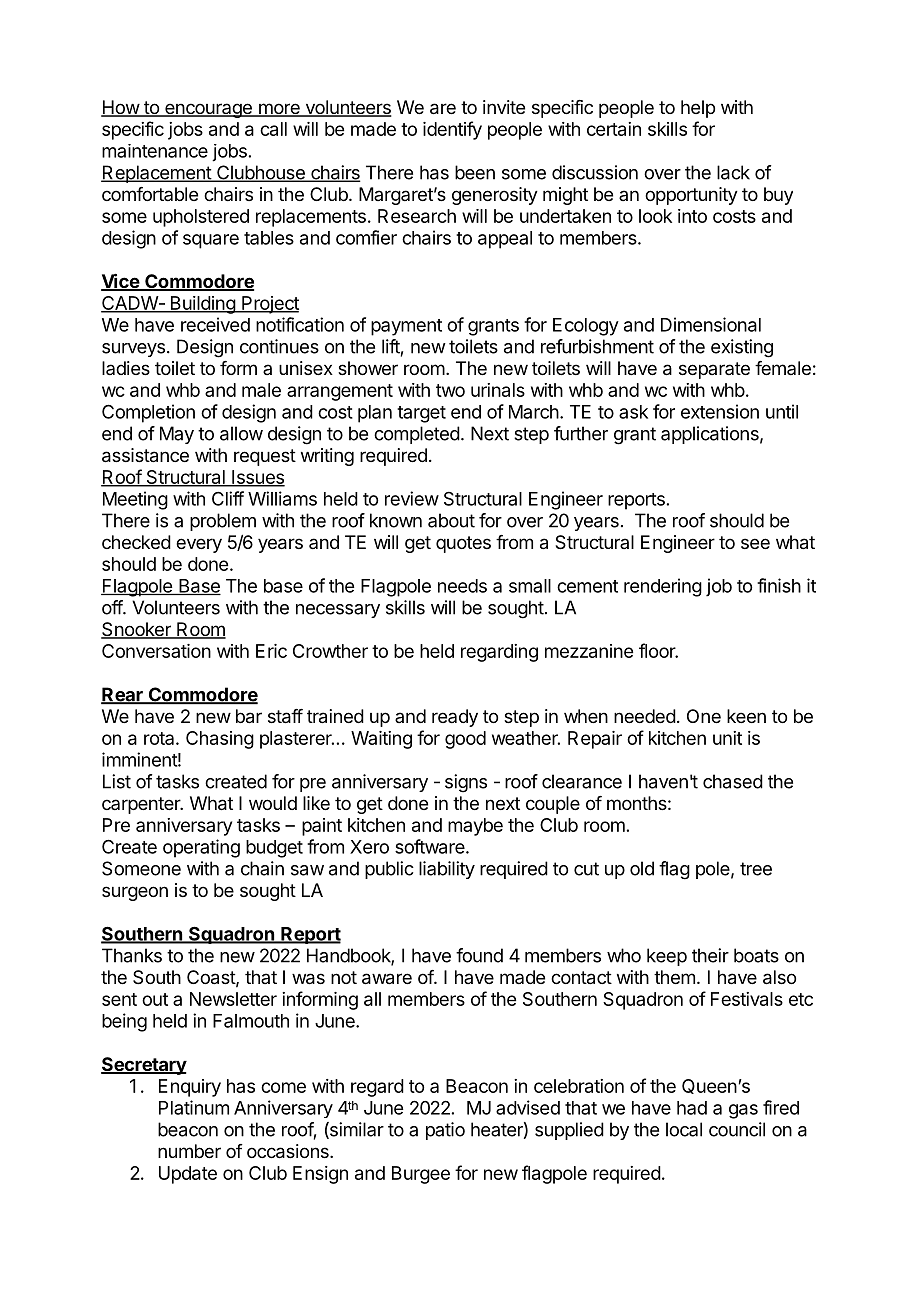 The height and width of the screenshot is (1308, 924). Describe the element at coordinates (201, 848) in the screenshot. I see `operating` at that location.
